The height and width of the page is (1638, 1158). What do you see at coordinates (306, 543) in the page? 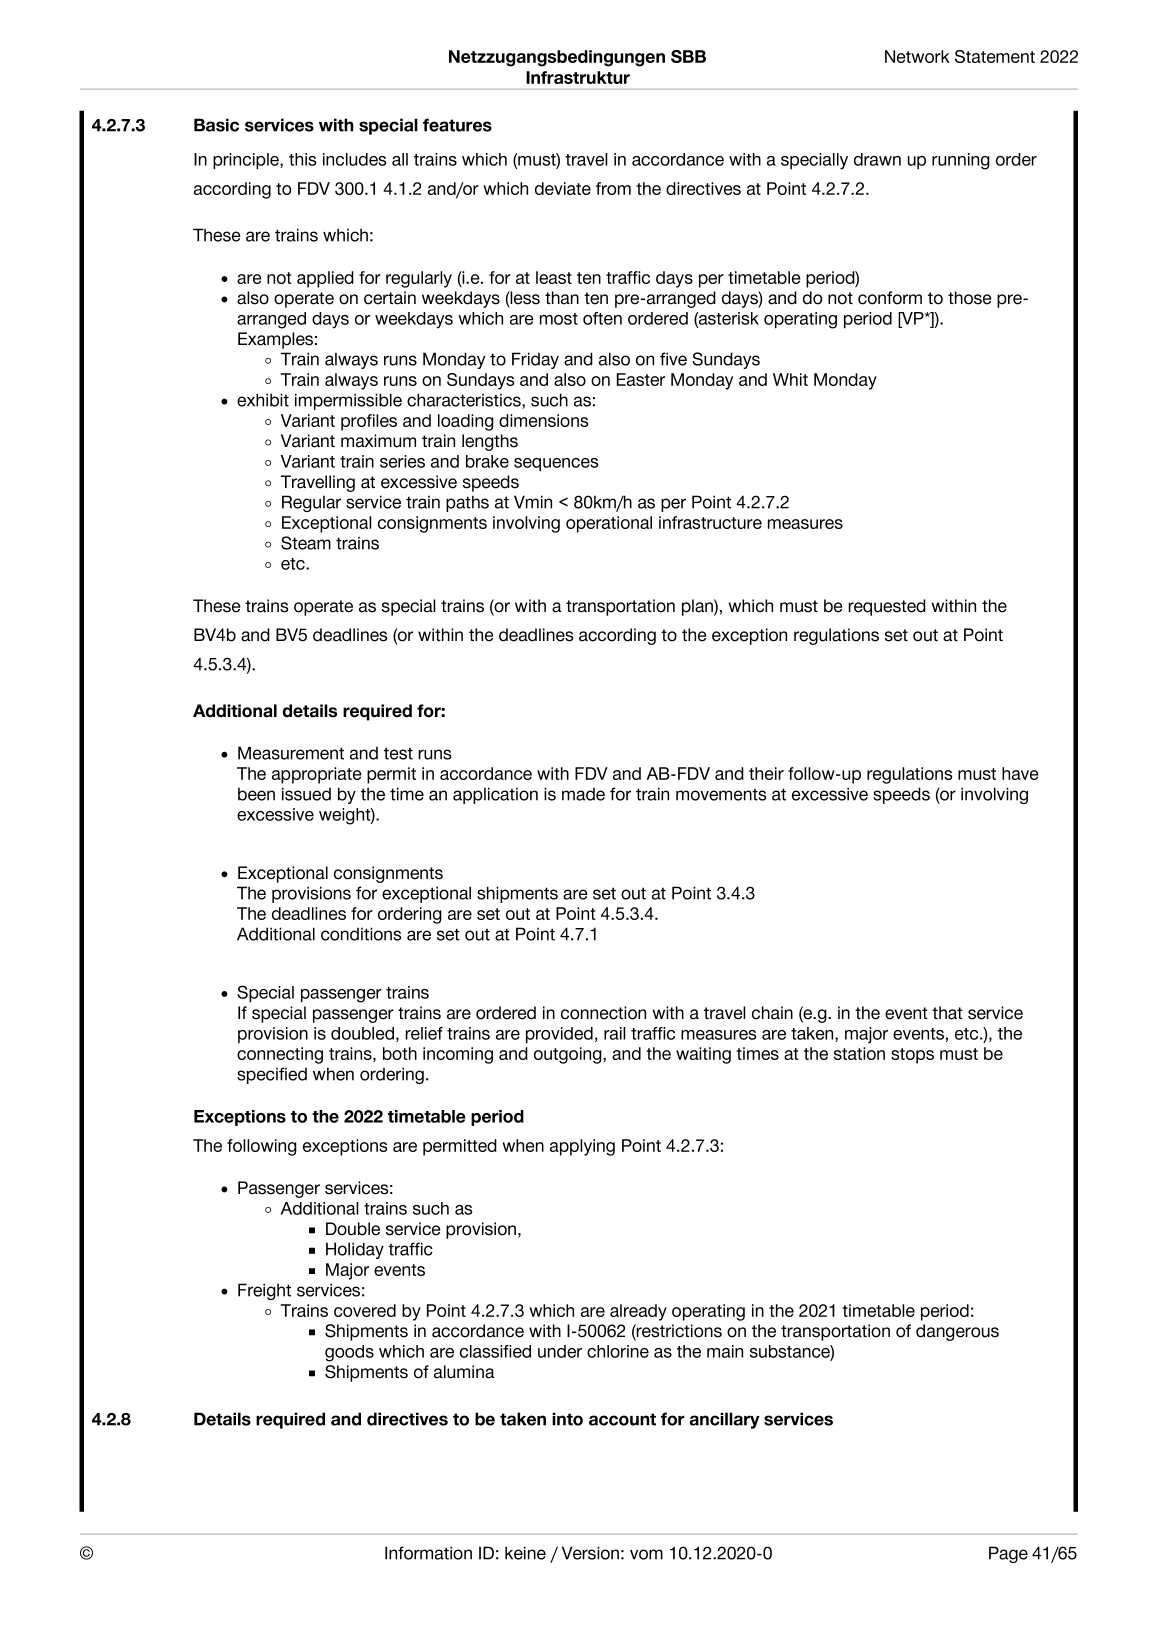
I see `Steam` at bounding box center [306, 543].
